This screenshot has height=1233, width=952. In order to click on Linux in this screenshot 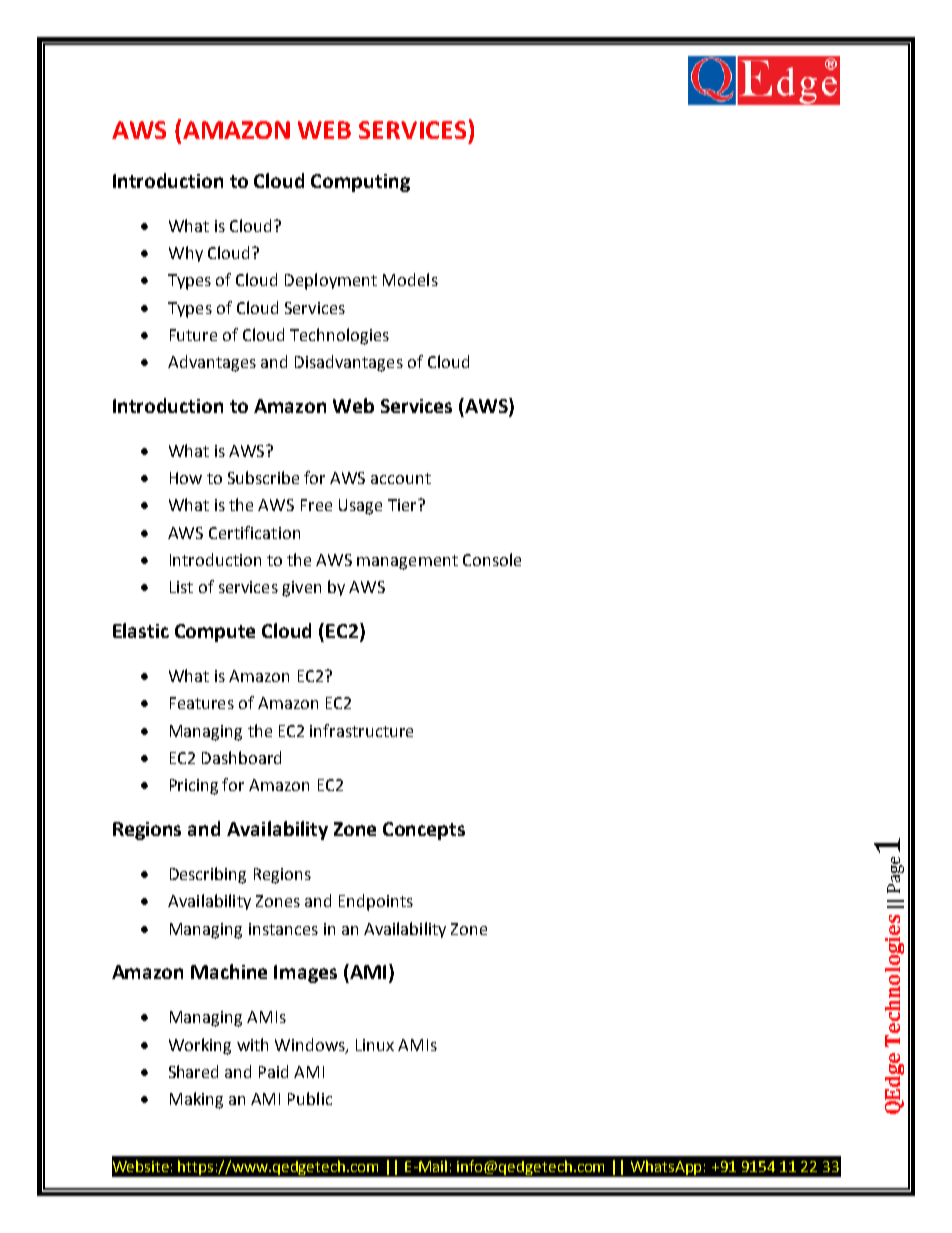, I will do `click(375, 1045)`.
